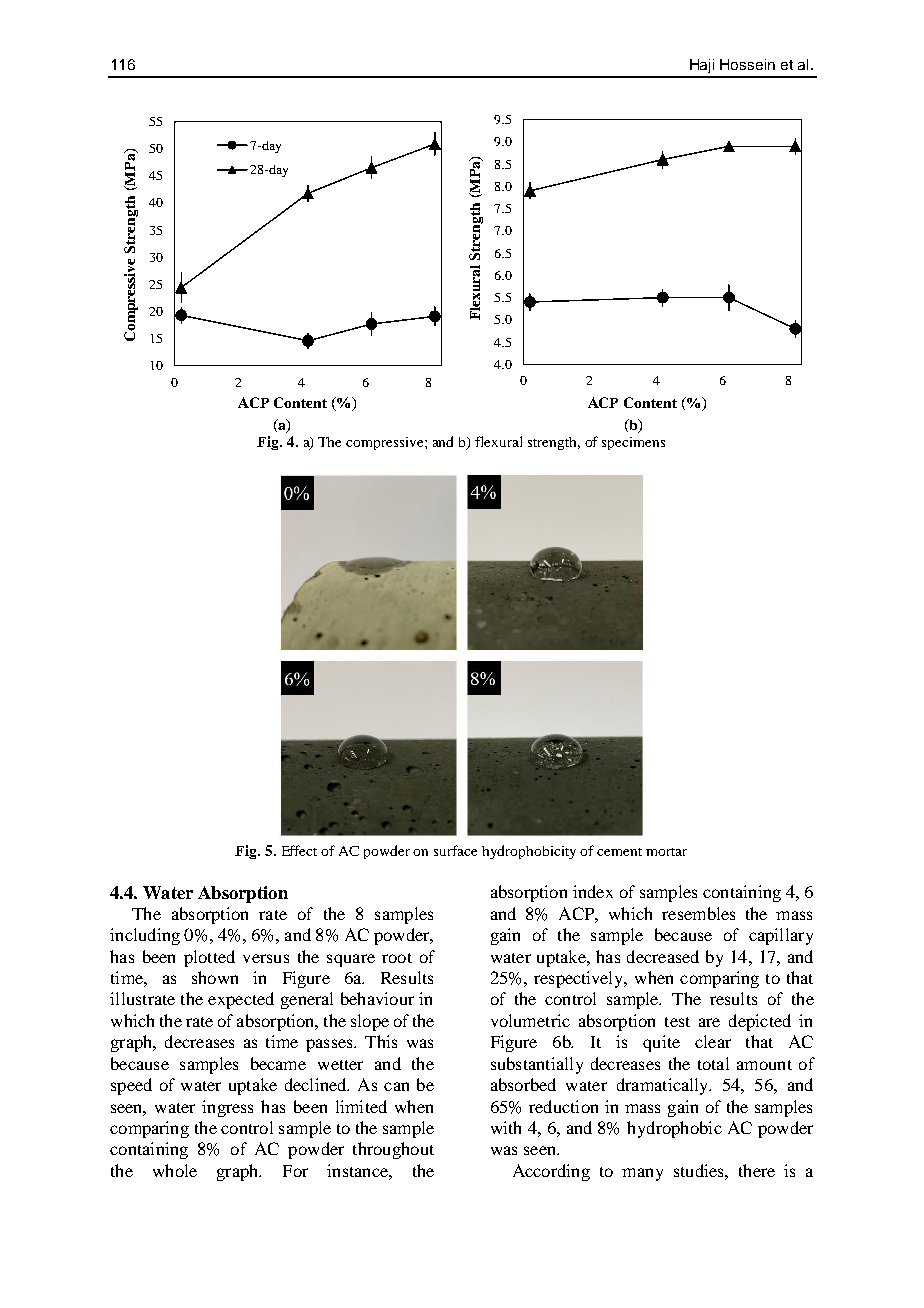 The width and height of the page is (924, 1308). What do you see at coordinates (747, 64) in the page?
I see `Hossein` at bounding box center [747, 64].
